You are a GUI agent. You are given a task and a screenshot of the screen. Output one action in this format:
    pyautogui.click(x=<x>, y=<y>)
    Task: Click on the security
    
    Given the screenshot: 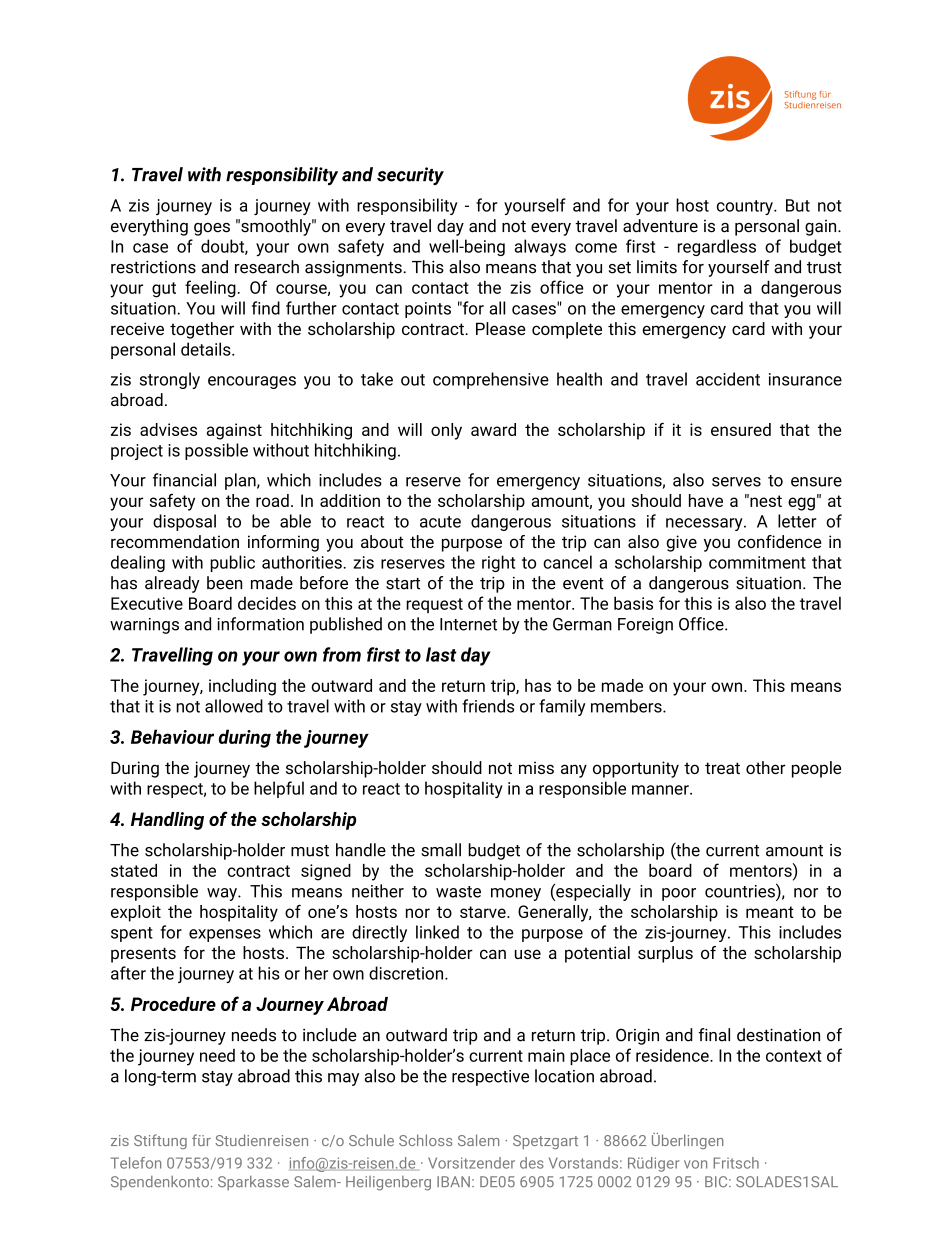 What is the action you would take?
    pyautogui.click(x=410, y=176)
